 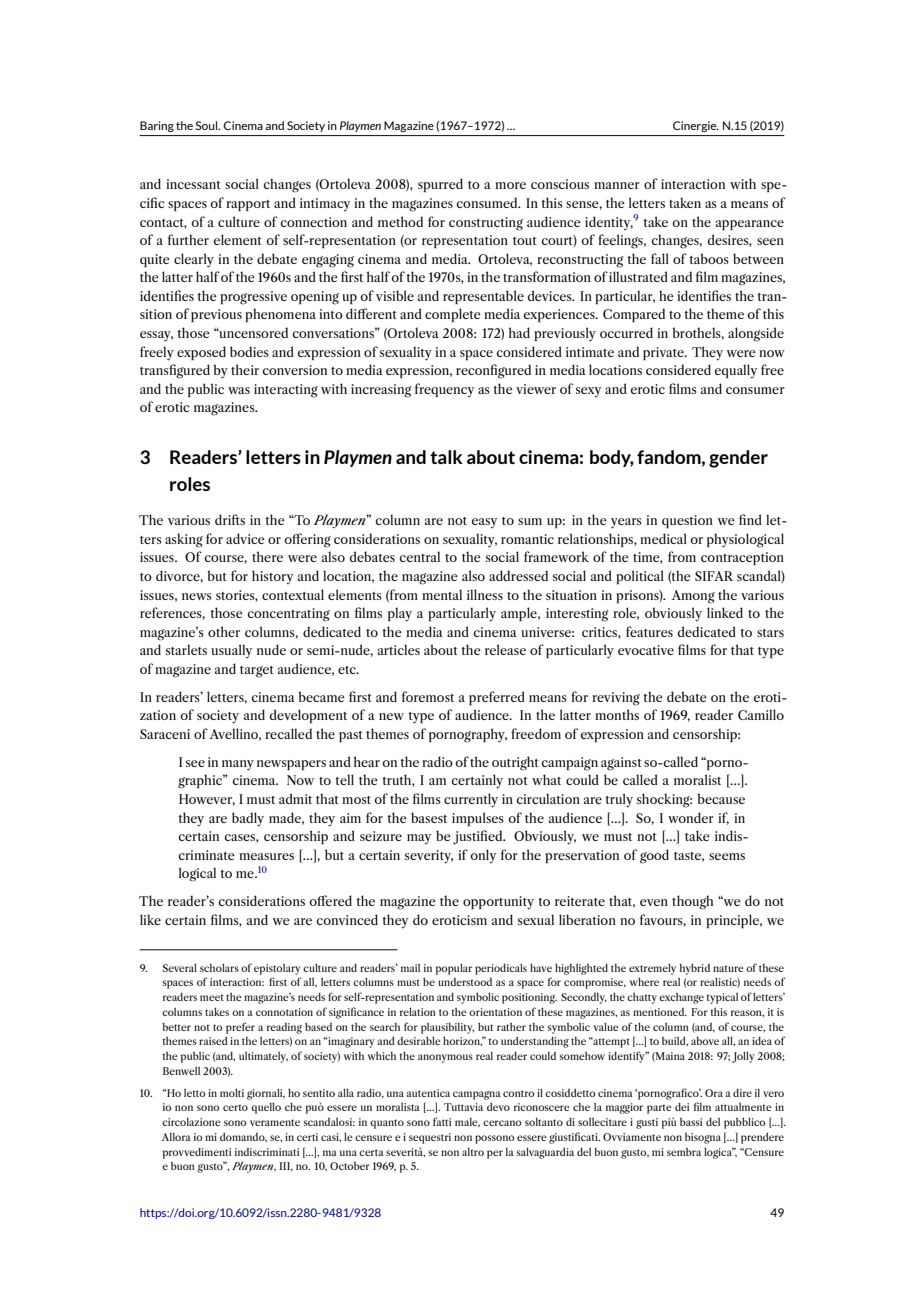 I want to click on manner, so click(x=617, y=185).
